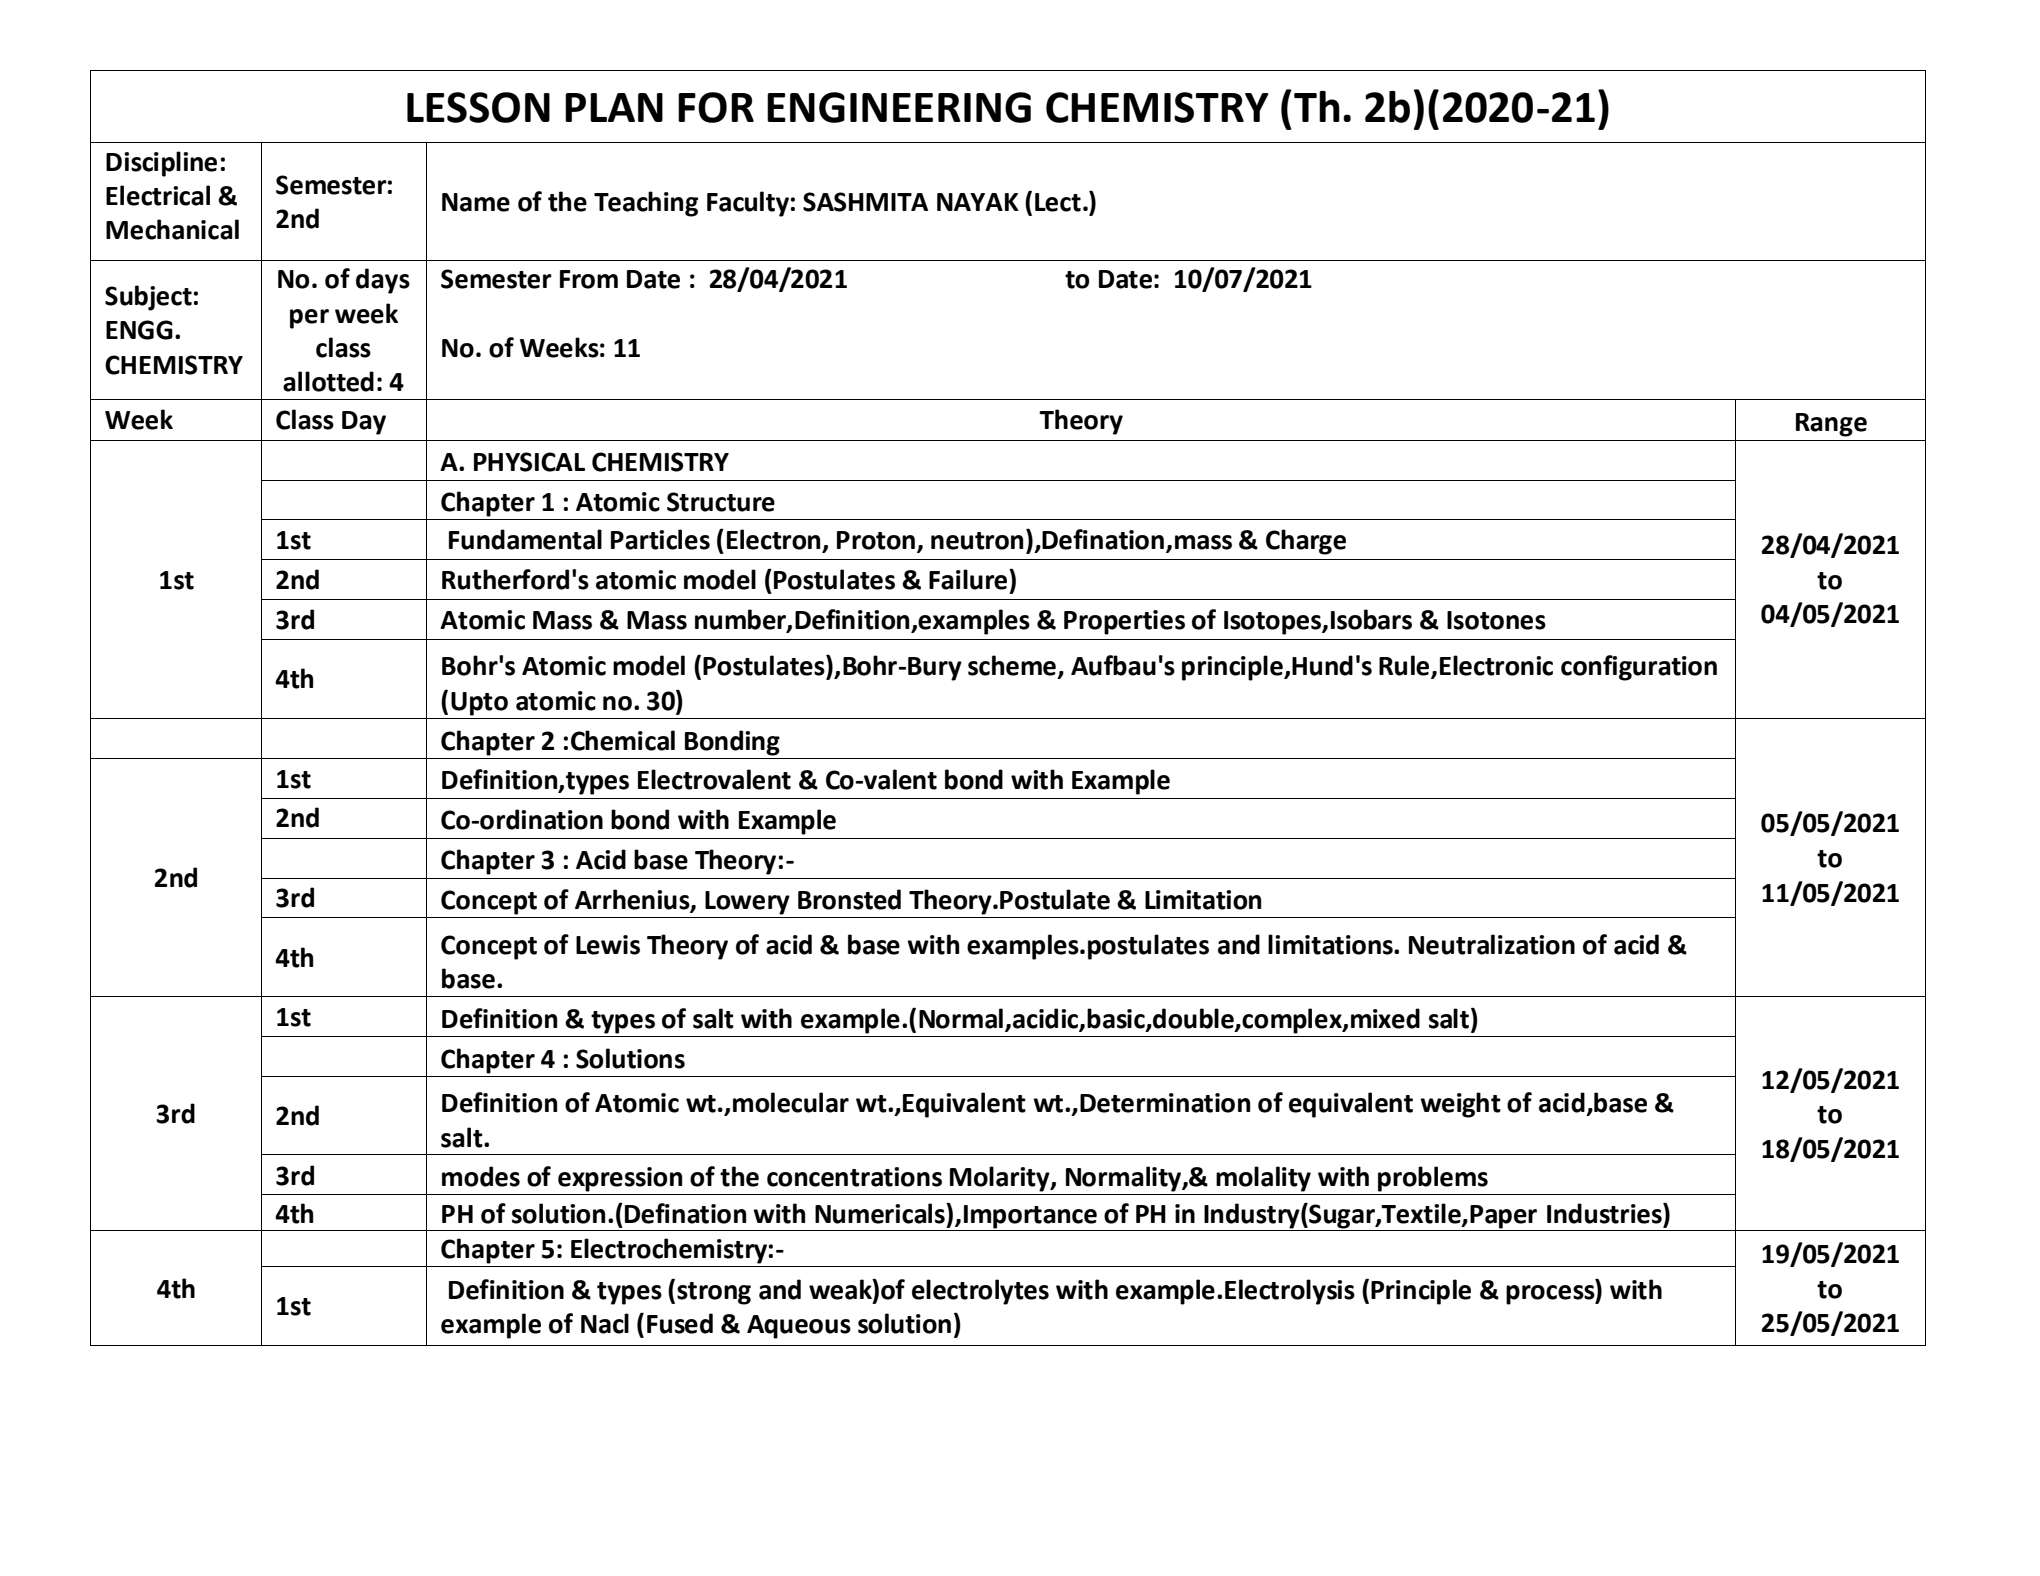 This image has height=1576, width=2040. I want to click on Neutralization, so click(1492, 944).
